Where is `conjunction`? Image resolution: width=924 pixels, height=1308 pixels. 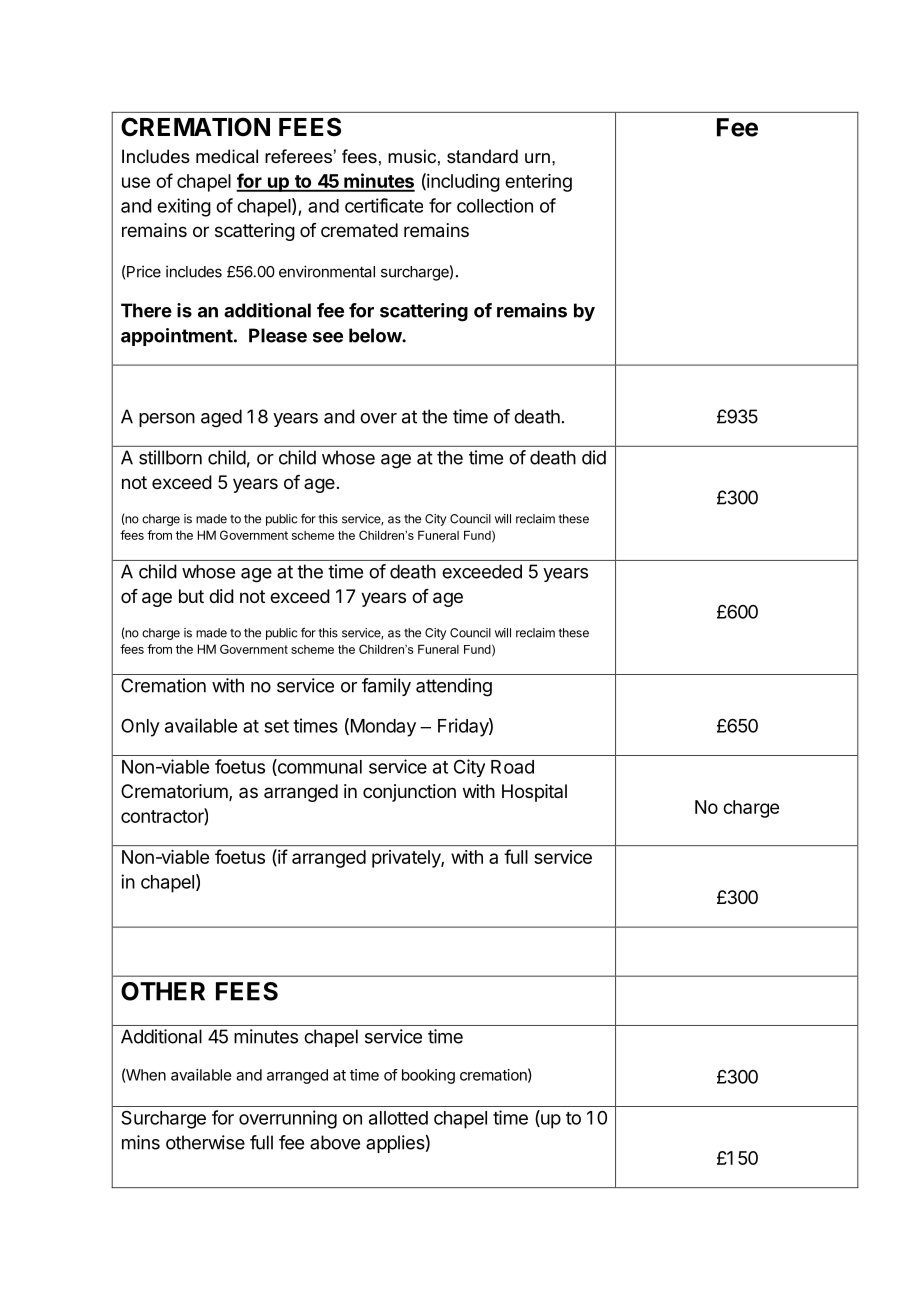
conjunction is located at coordinates (409, 793).
